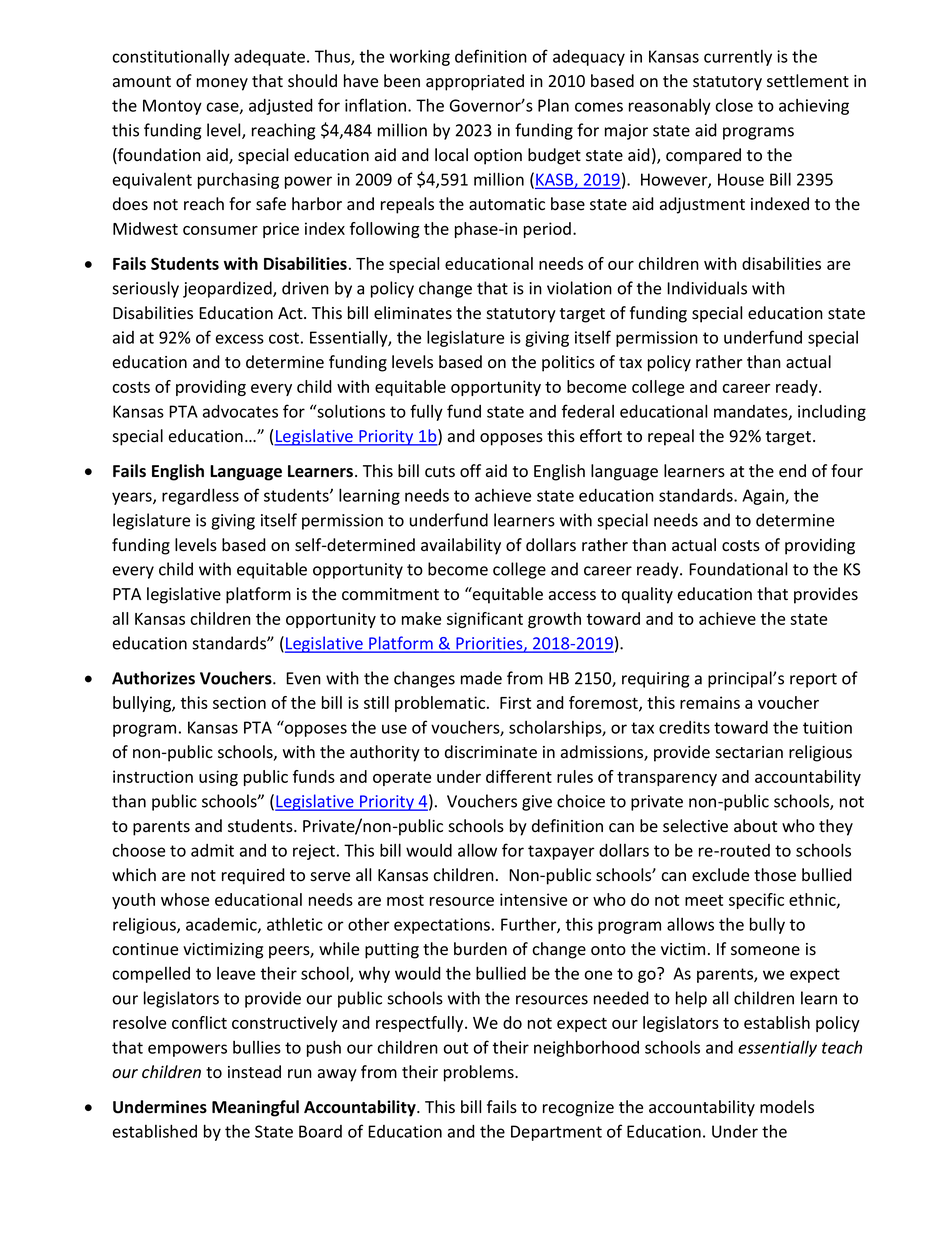 This image has height=1233, width=952. Describe the element at coordinates (480, 1073) in the image. I see `problems` at that location.
